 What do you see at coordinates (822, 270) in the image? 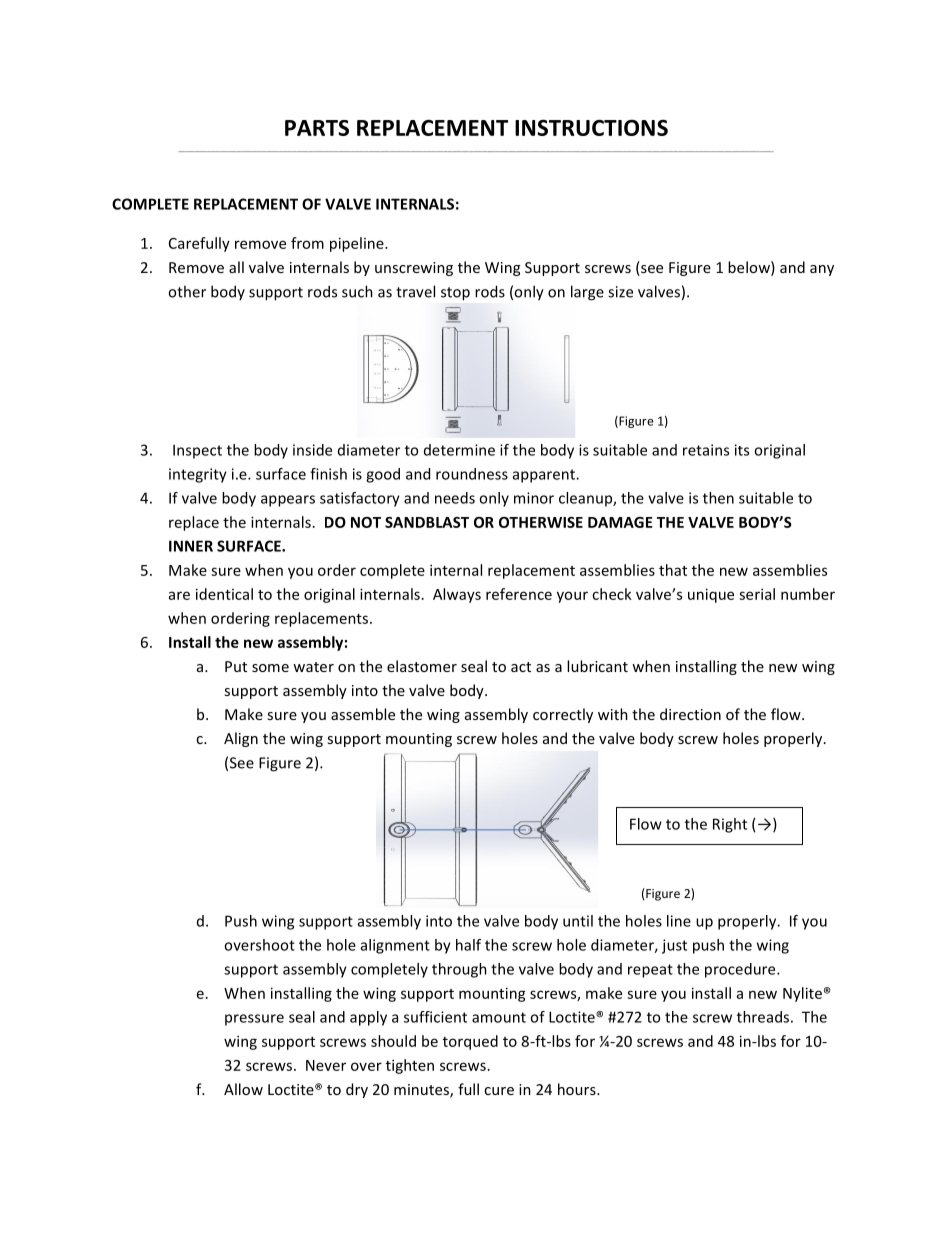
I see `any` at bounding box center [822, 270].
